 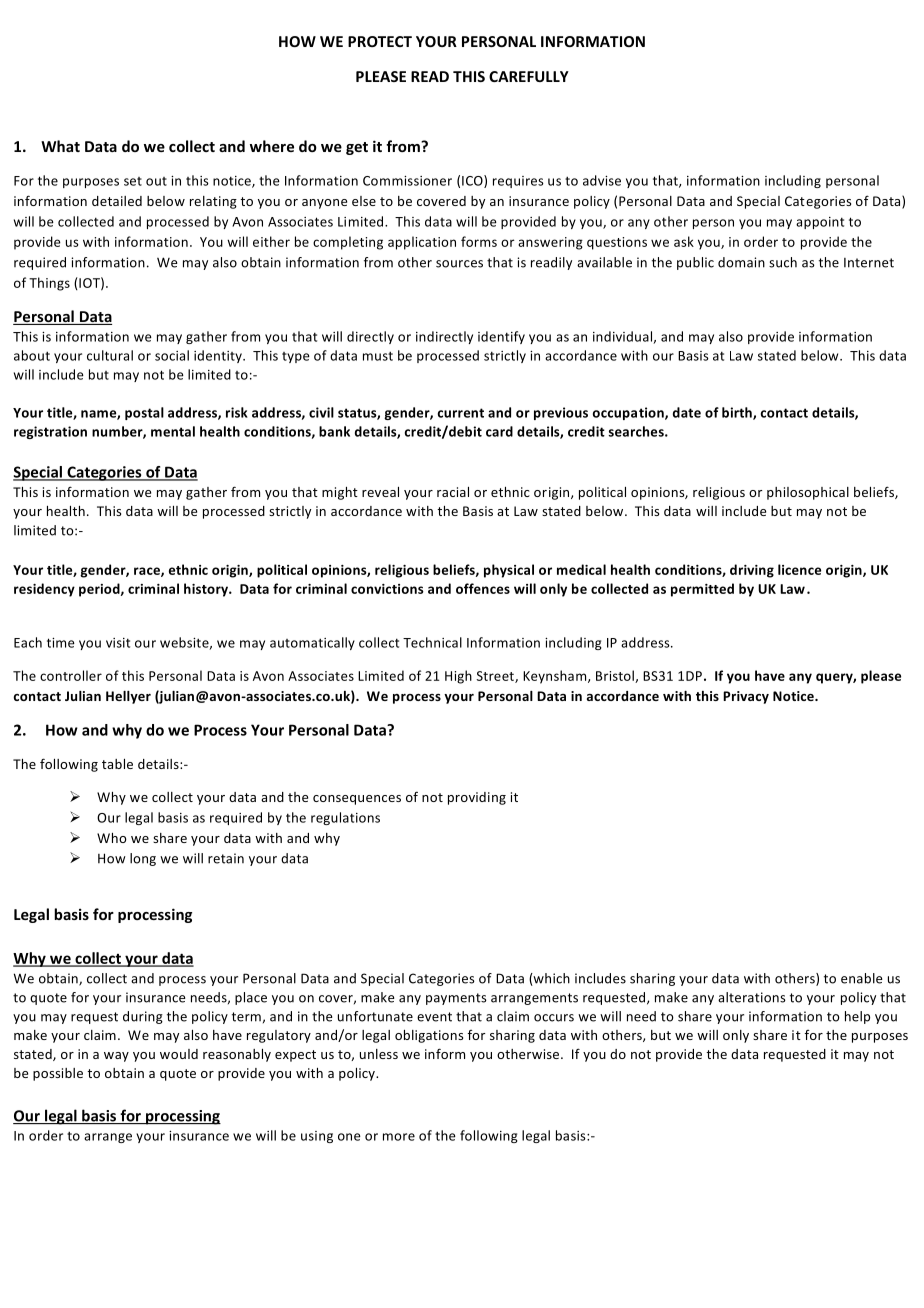 What do you see at coordinates (60, 146) in the page?
I see `What` at bounding box center [60, 146].
